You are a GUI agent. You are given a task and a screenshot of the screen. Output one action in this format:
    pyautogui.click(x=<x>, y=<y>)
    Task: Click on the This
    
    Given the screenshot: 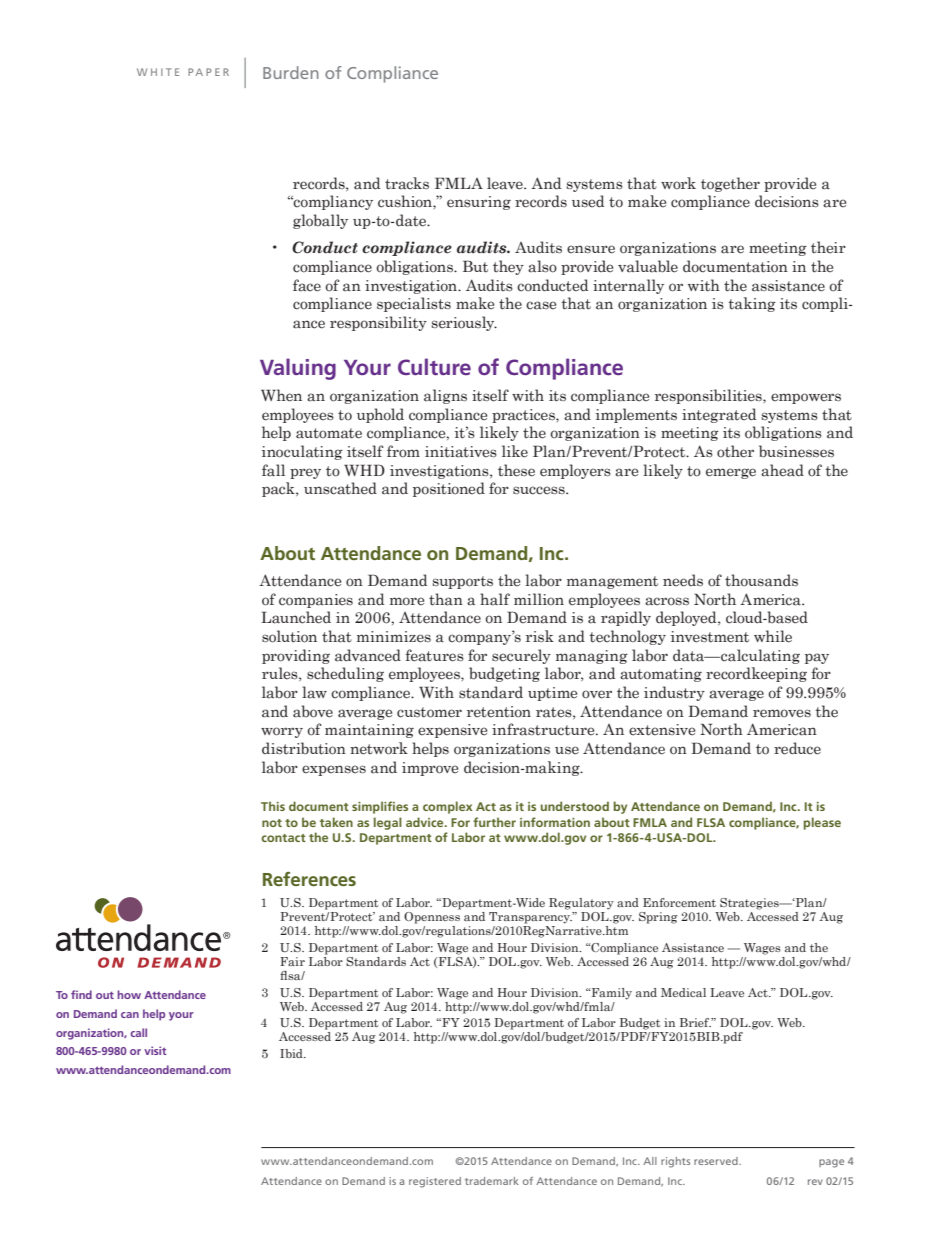 What is the action you would take?
    pyautogui.click(x=273, y=806)
